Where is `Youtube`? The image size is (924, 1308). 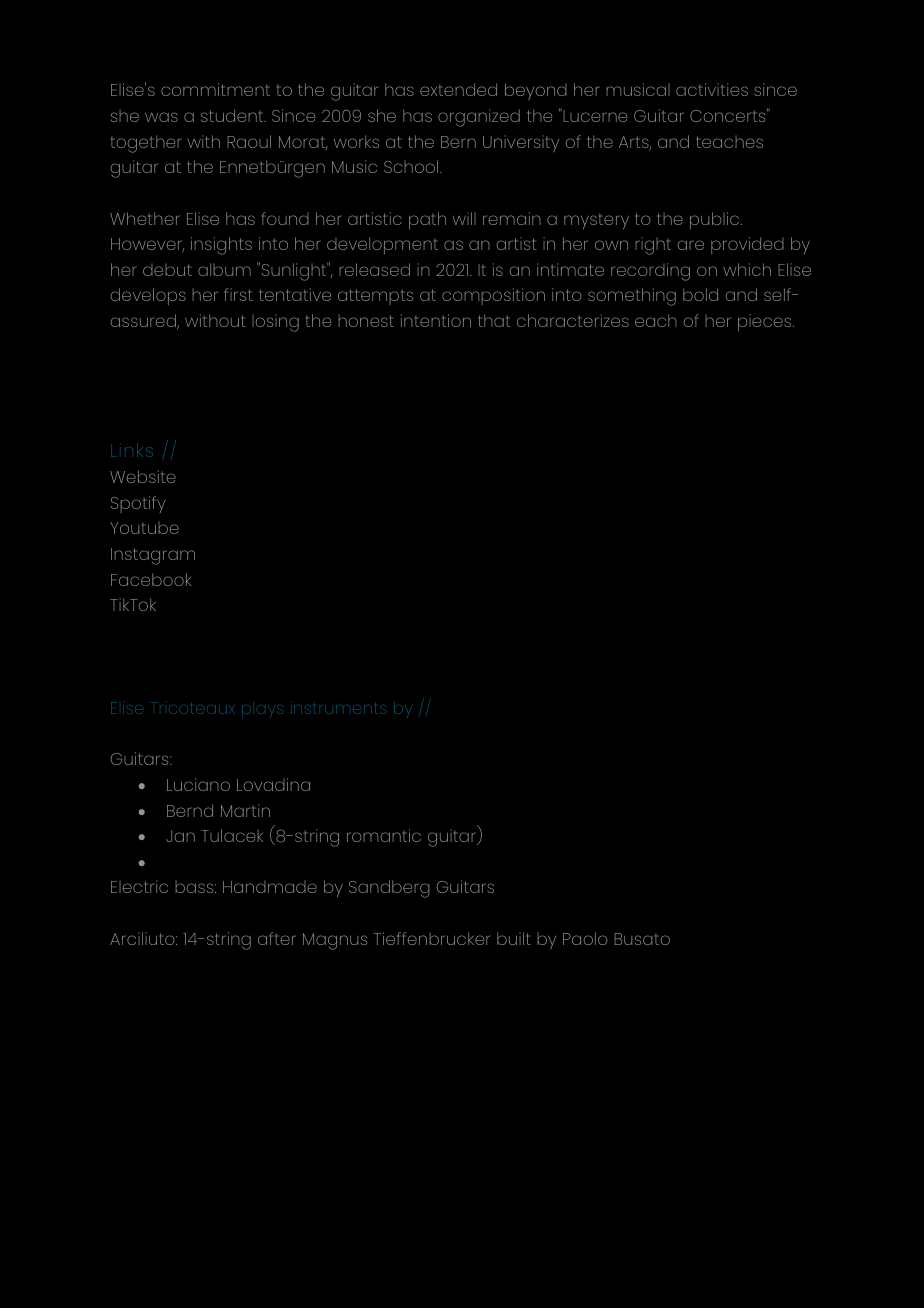
Youtube is located at coordinates (144, 528).
